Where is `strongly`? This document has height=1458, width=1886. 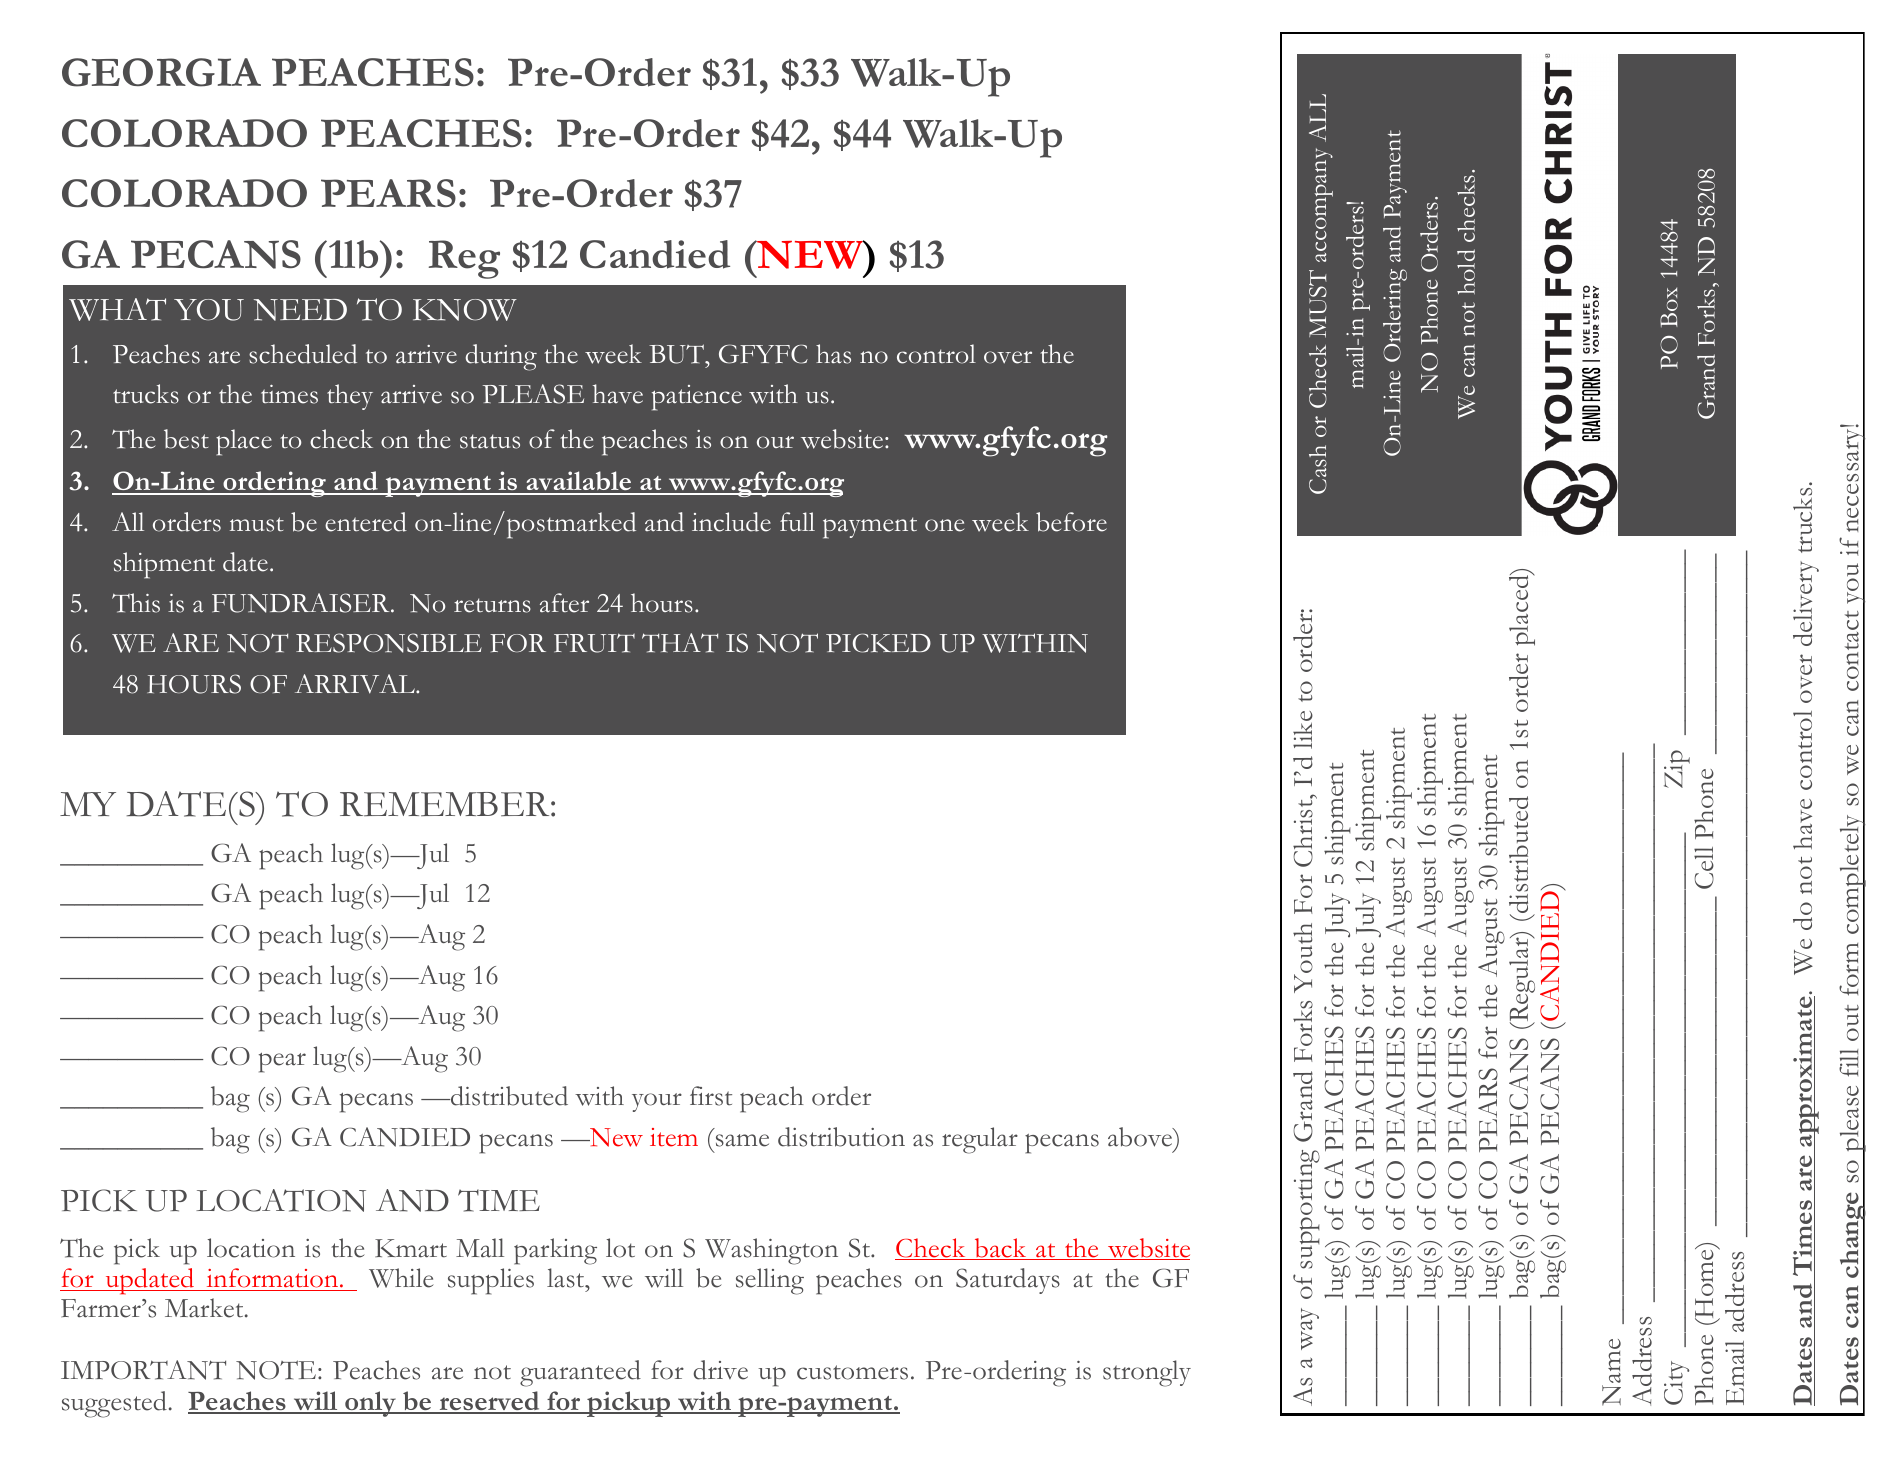 strongly is located at coordinates (1147, 1373).
